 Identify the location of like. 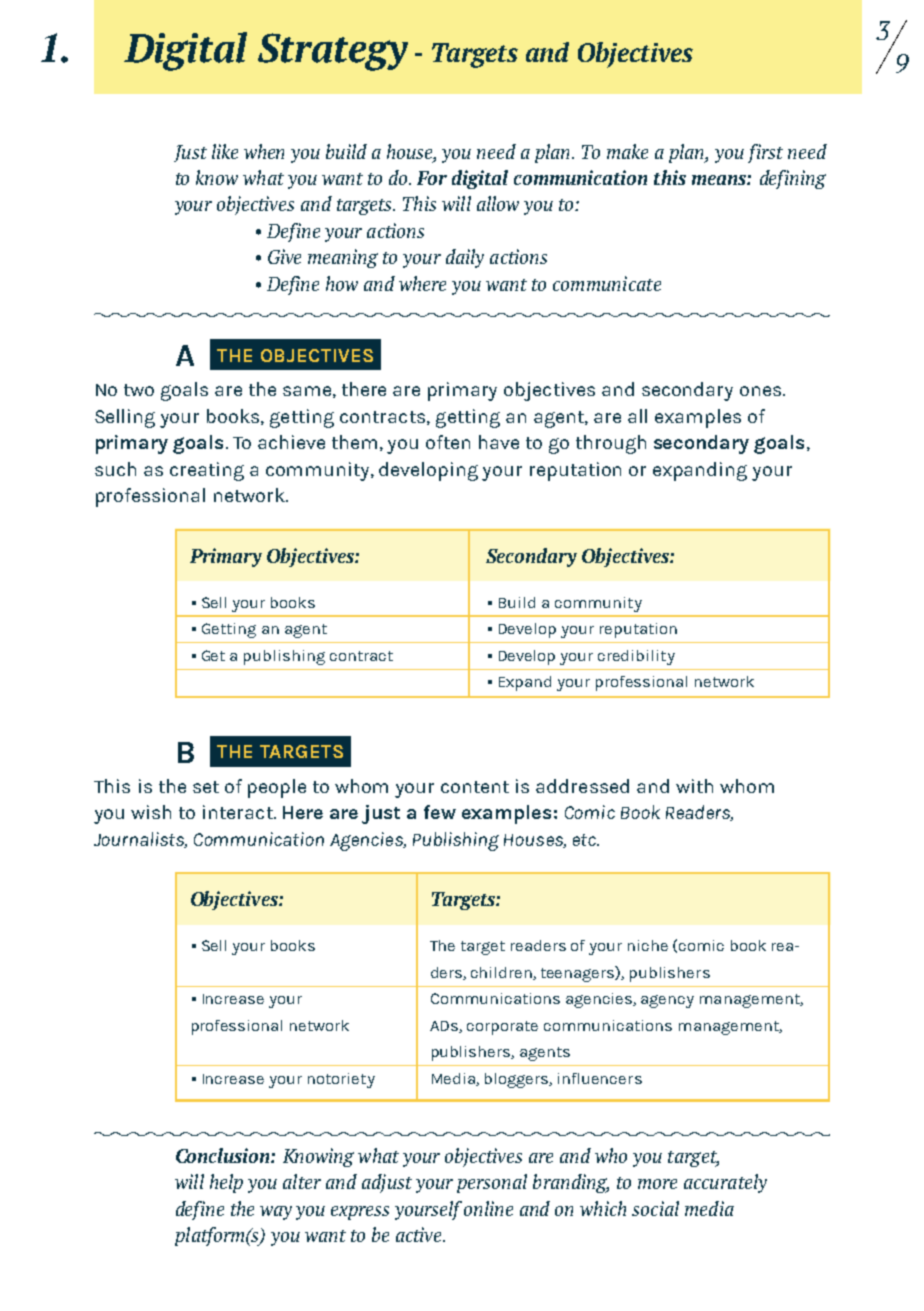
(225, 151).
